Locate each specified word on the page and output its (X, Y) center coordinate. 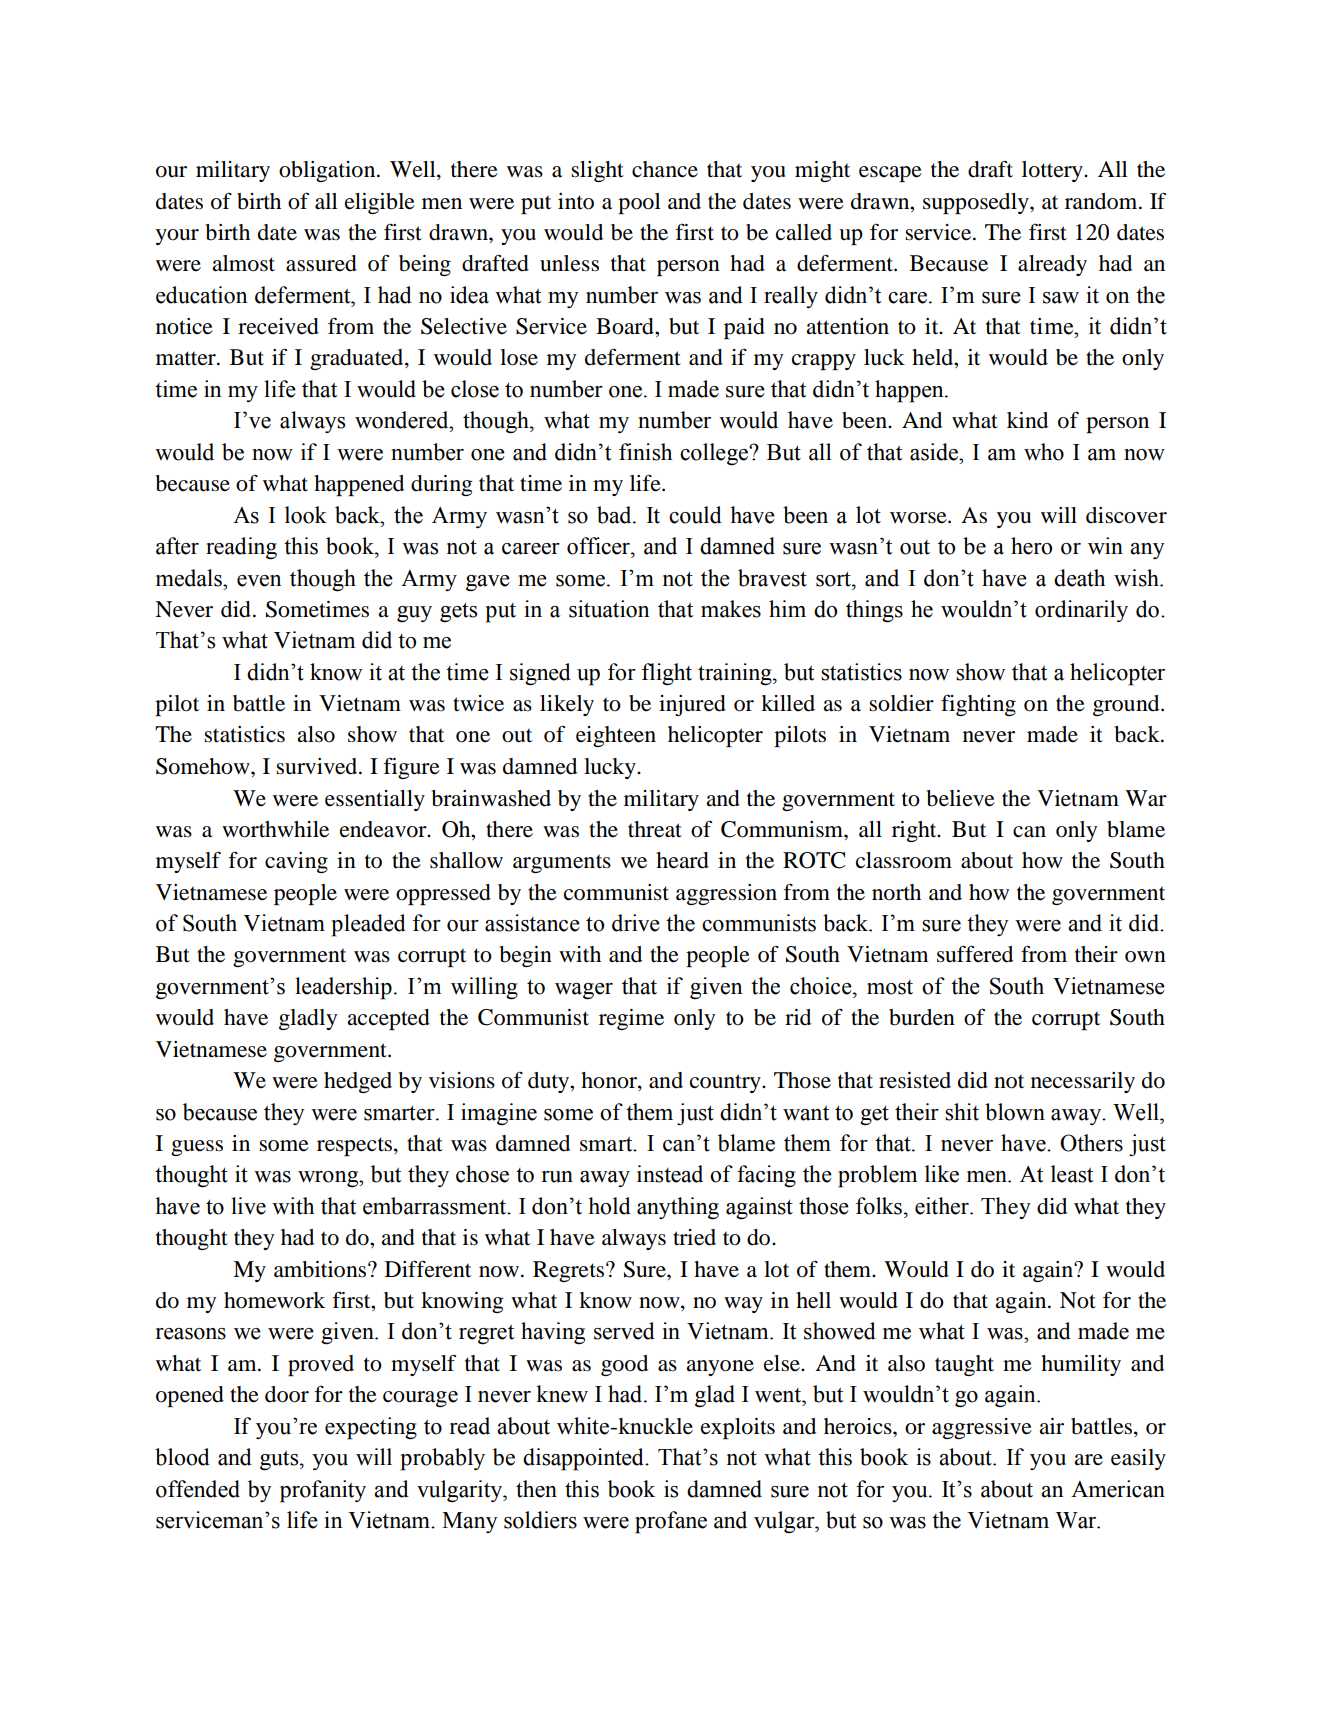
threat (655, 829)
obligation (328, 171)
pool (639, 203)
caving (296, 862)
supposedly (977, 203)
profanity (323, 1491)
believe (960, 798)
